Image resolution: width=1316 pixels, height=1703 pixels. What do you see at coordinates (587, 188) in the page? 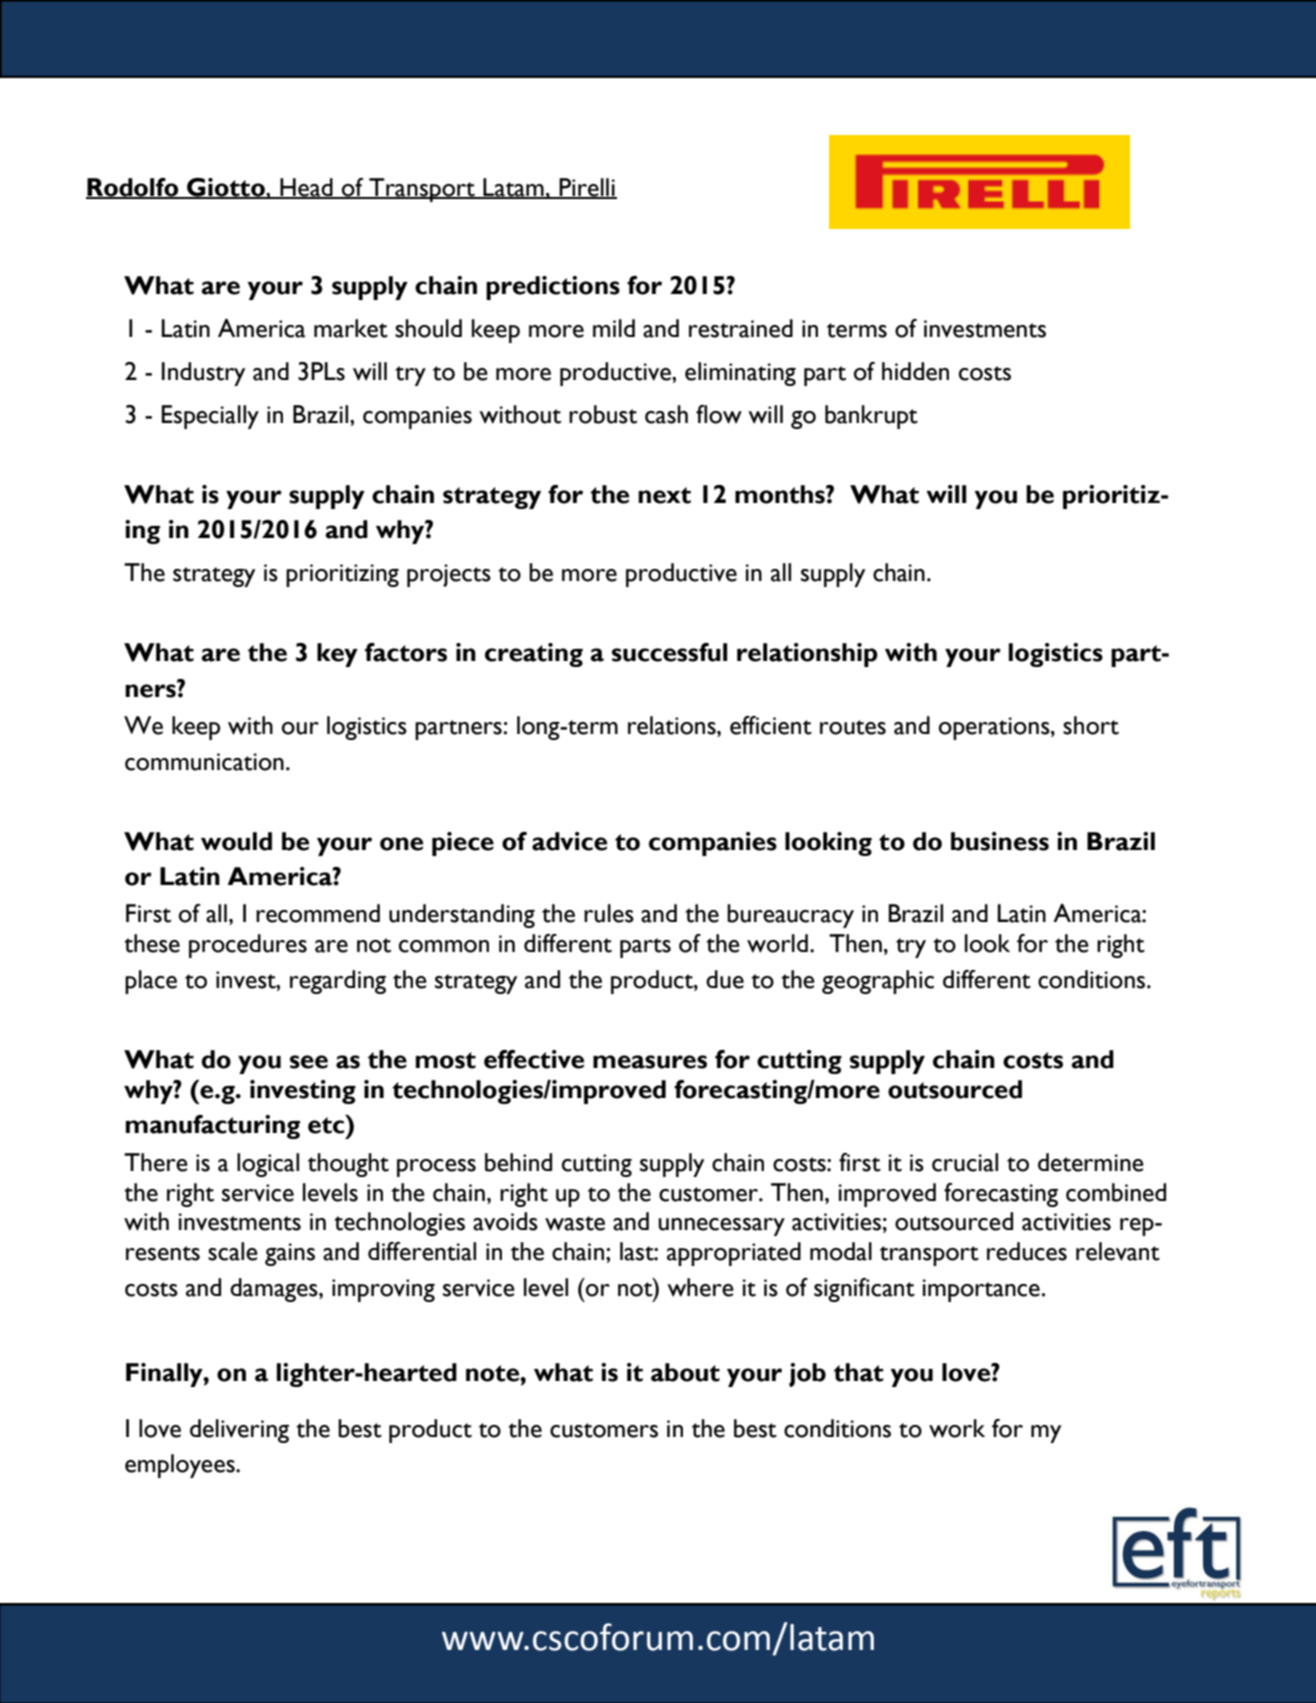
I see `Pirelli` at bounding box center [587, 188].
